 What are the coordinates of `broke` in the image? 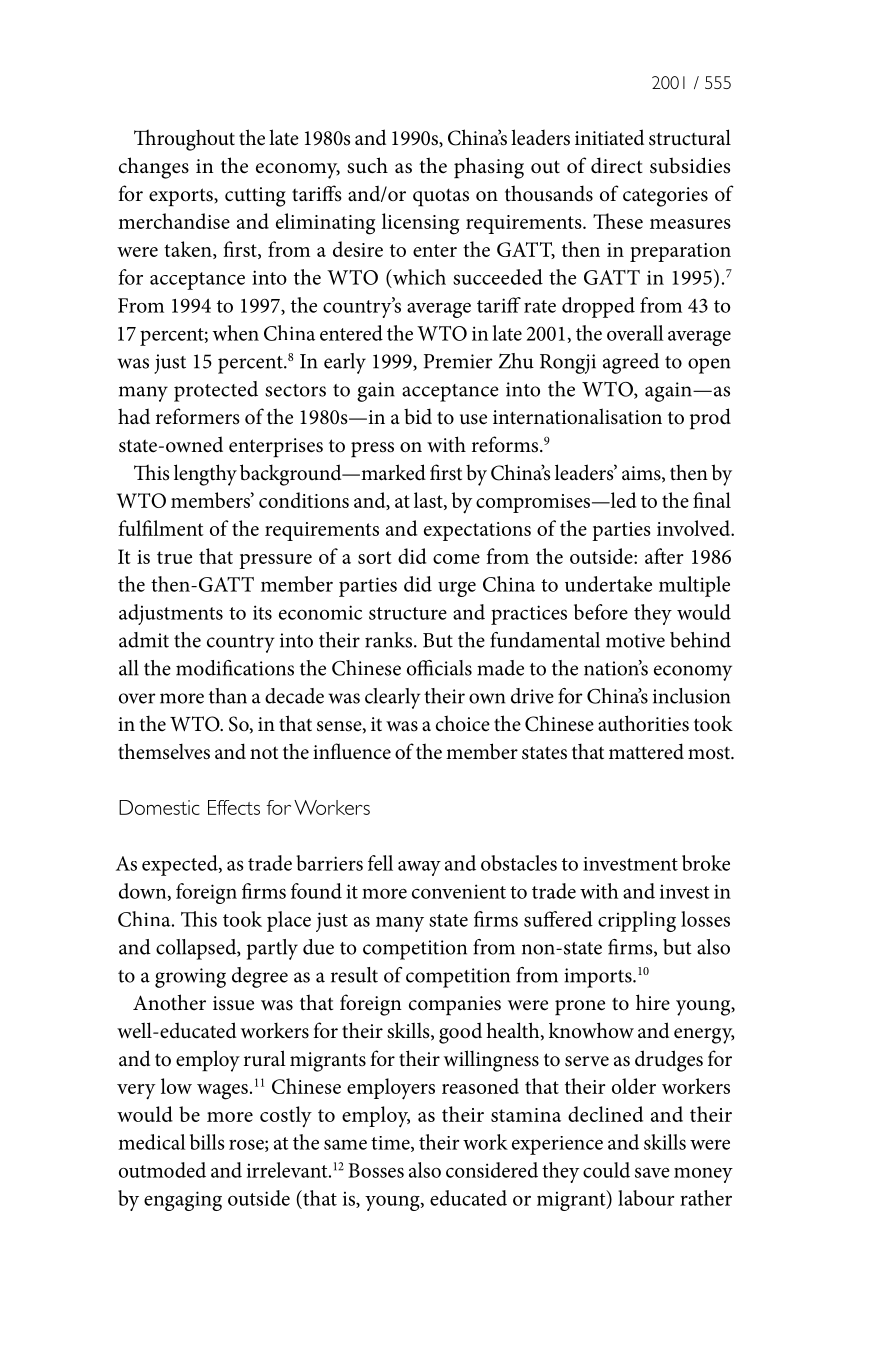 It's located at (706, 863).
